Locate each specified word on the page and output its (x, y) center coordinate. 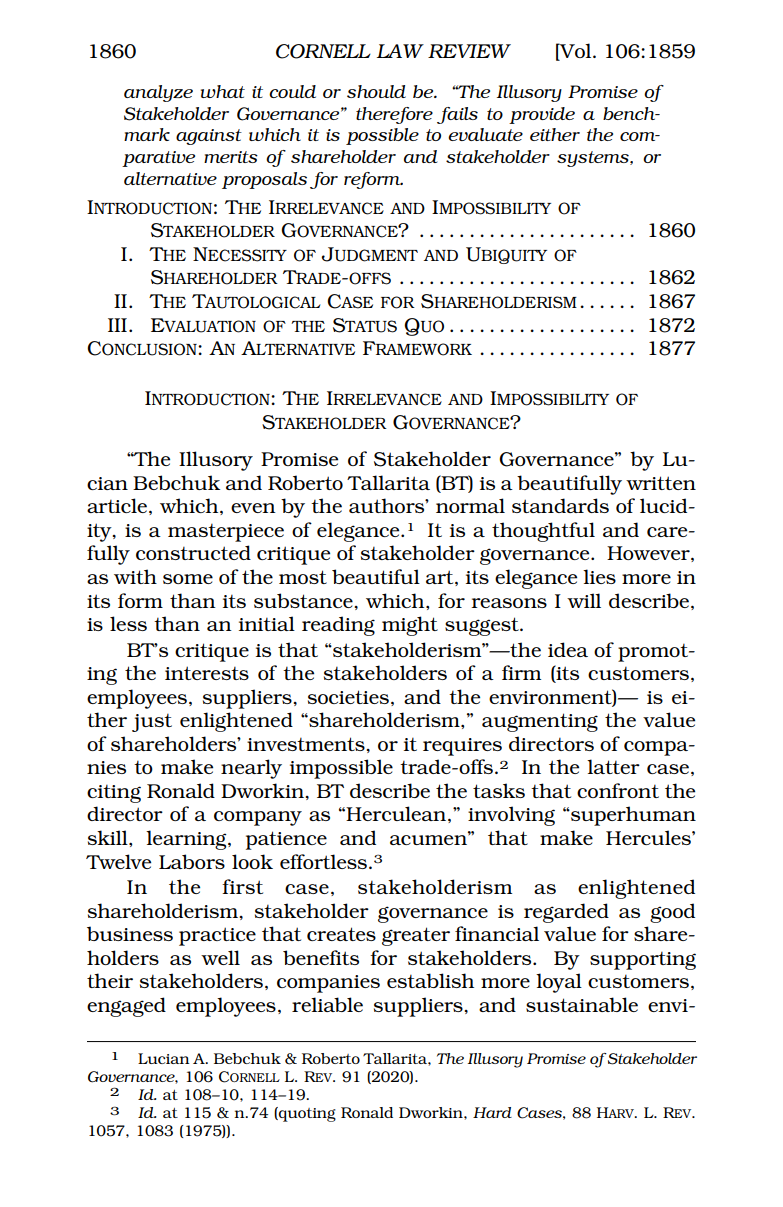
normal (470, 505)
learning (187, 840)
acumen (429, 839)
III (117, 325)
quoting (306, 1114)
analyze (158, 93)
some (188, 579)
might (410, 626)
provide (542, 115)
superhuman (632, 816)
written (661, 483)
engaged (126, 1007)
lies (599, 576)
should (376, 91)
